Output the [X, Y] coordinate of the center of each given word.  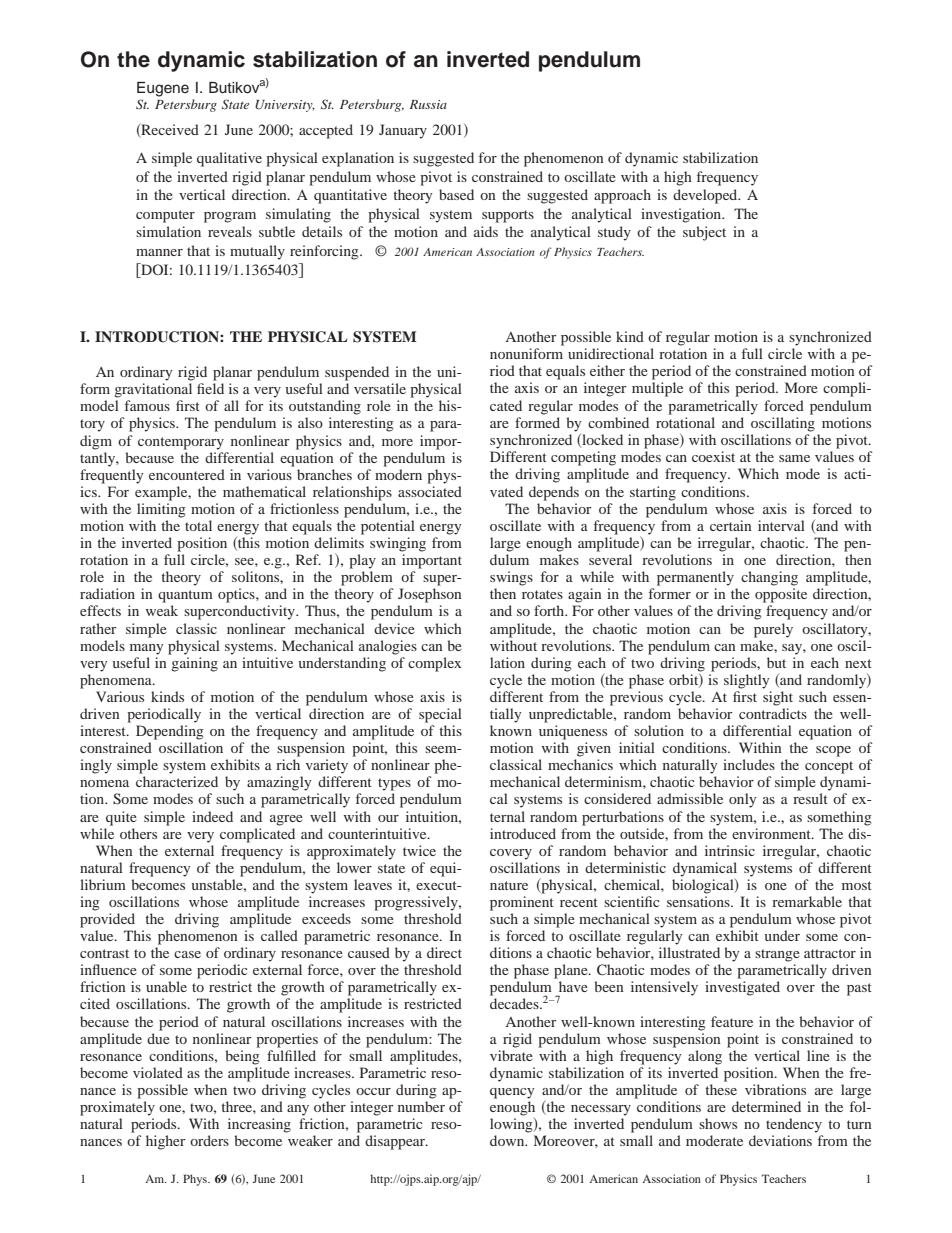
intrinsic [730, 850]
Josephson [430, 595]
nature [509, 885]
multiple [657, 389]
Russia [428, 104]
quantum [185, 596]
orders [209, 1140]
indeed [212, 816]
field [210, 388]
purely [773, 630]
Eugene [163, 89]
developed [706, 196]
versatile [380, 388]
